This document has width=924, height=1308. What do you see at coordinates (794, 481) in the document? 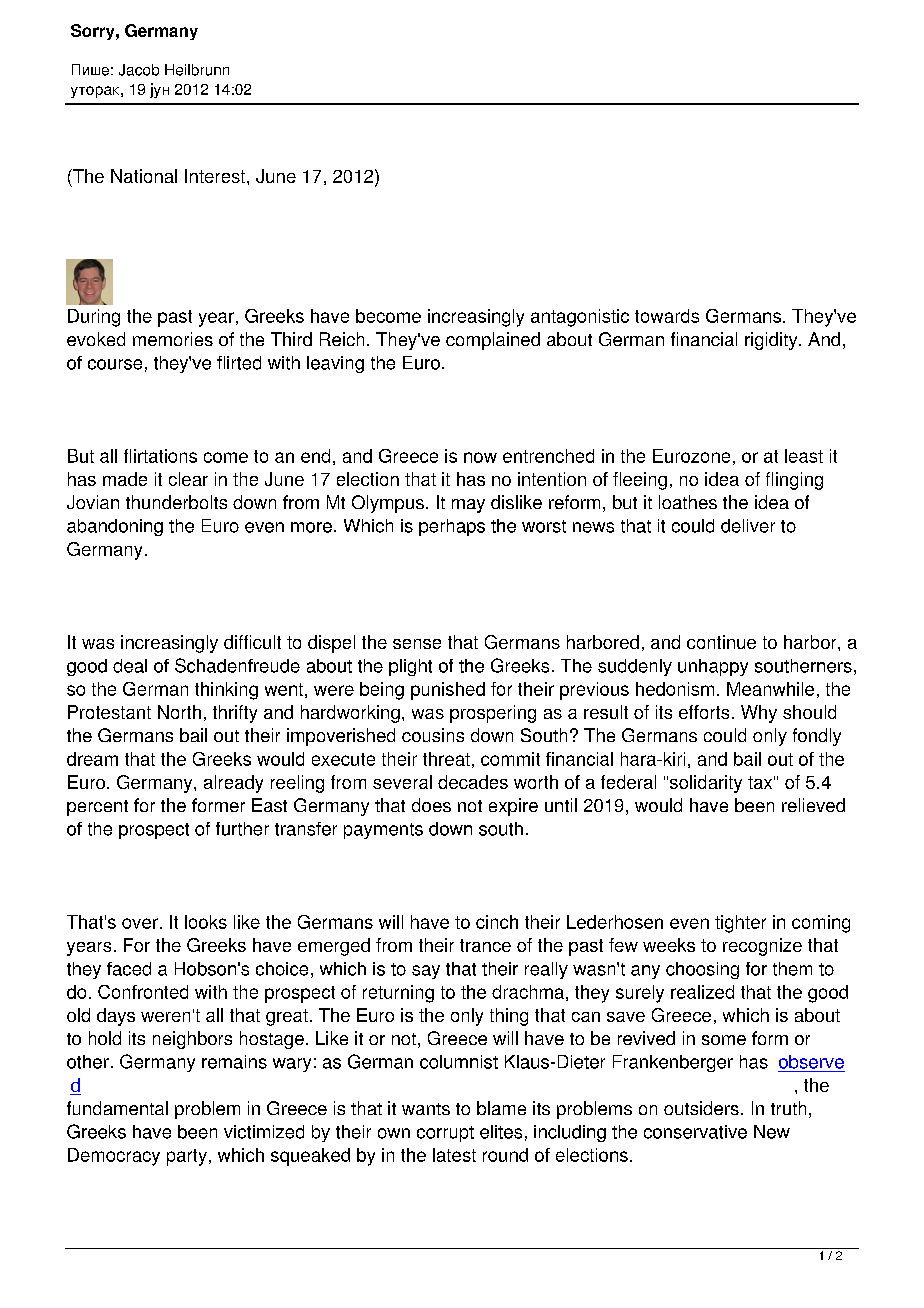
I see `flinging` at bounding box center [794, 481].
